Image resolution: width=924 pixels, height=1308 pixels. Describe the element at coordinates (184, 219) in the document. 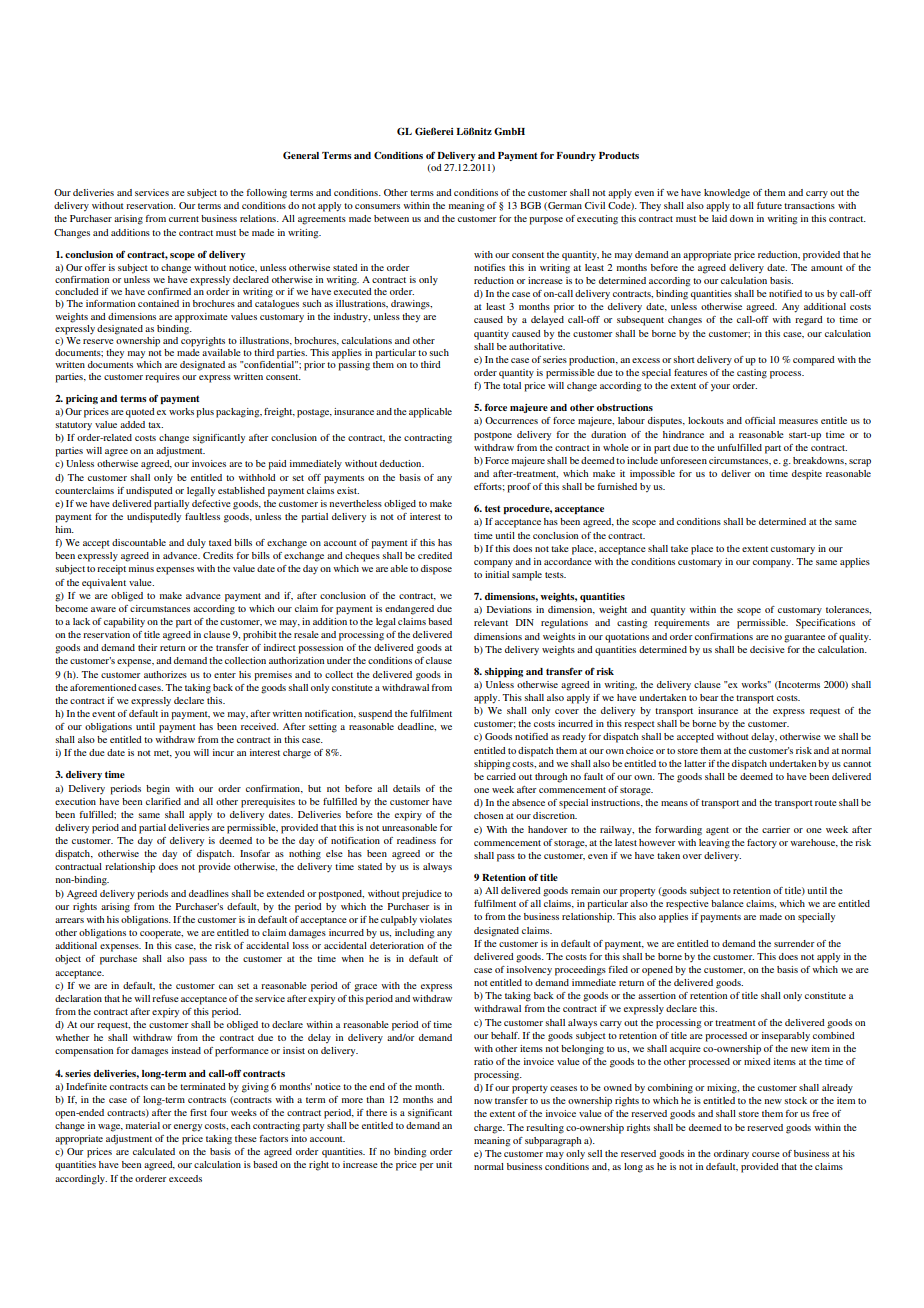

I see `current` at that location.
